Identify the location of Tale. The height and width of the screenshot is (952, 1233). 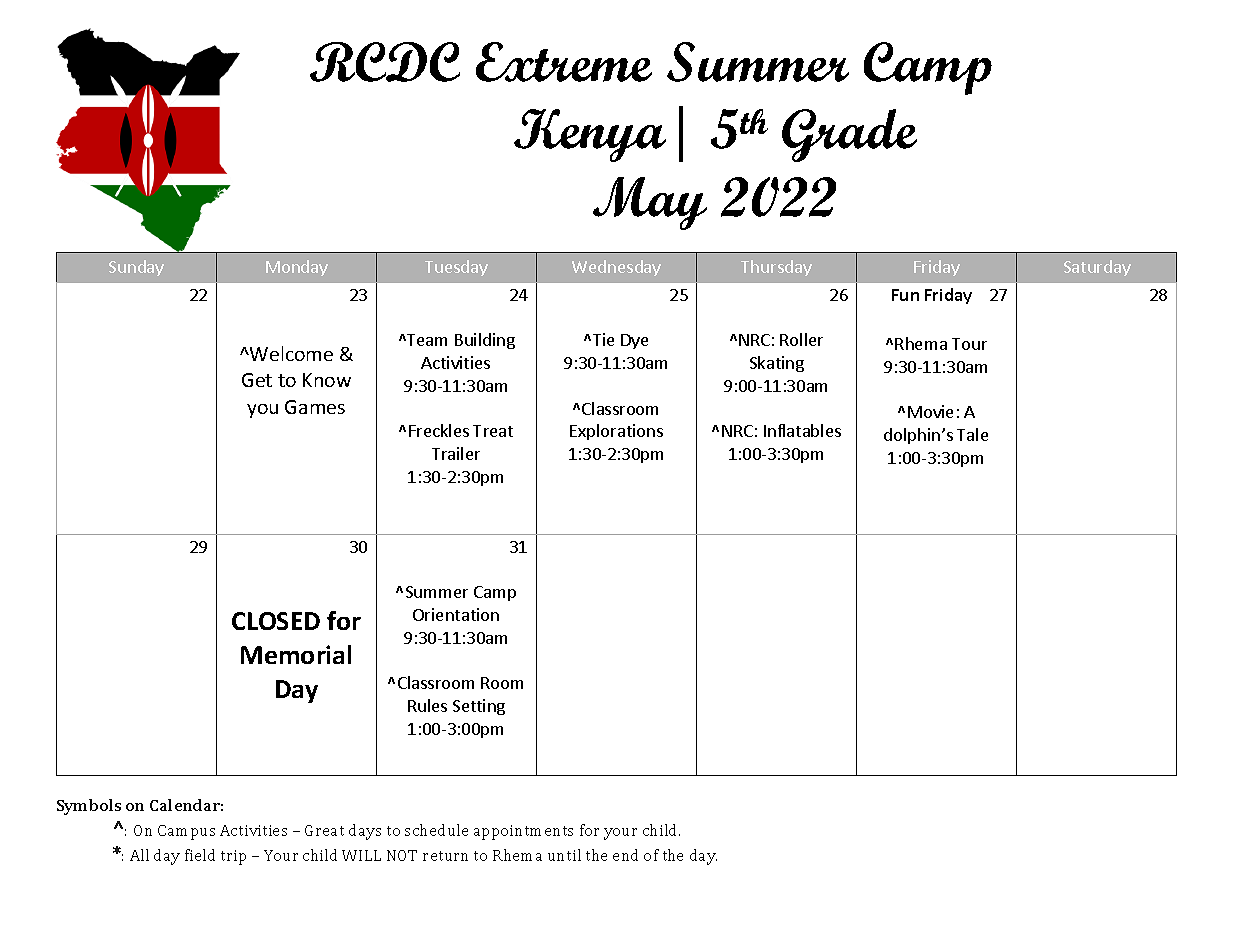
(972, 434).
